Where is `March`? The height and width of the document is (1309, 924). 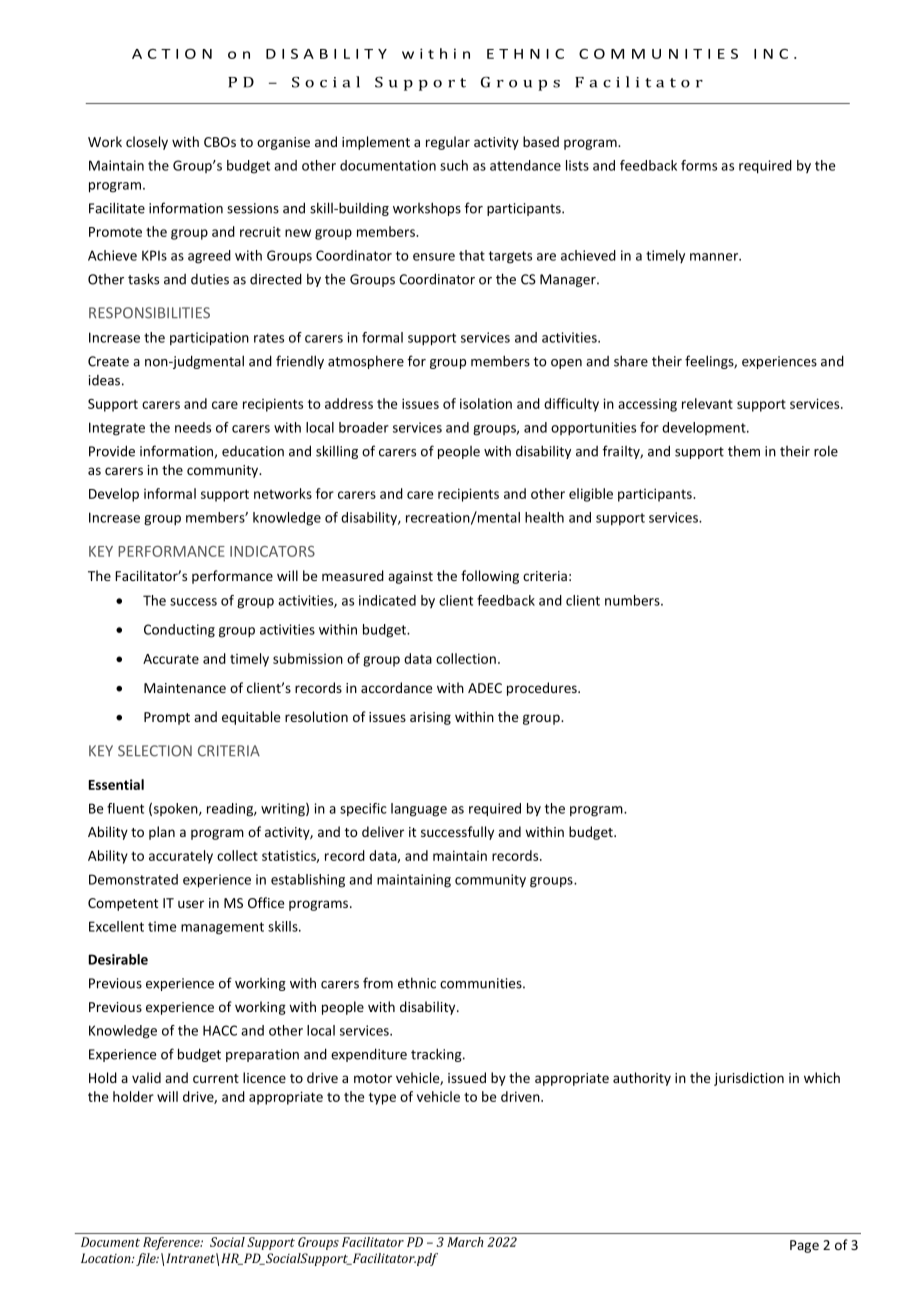
March is located at coordinates (465, 1242).
